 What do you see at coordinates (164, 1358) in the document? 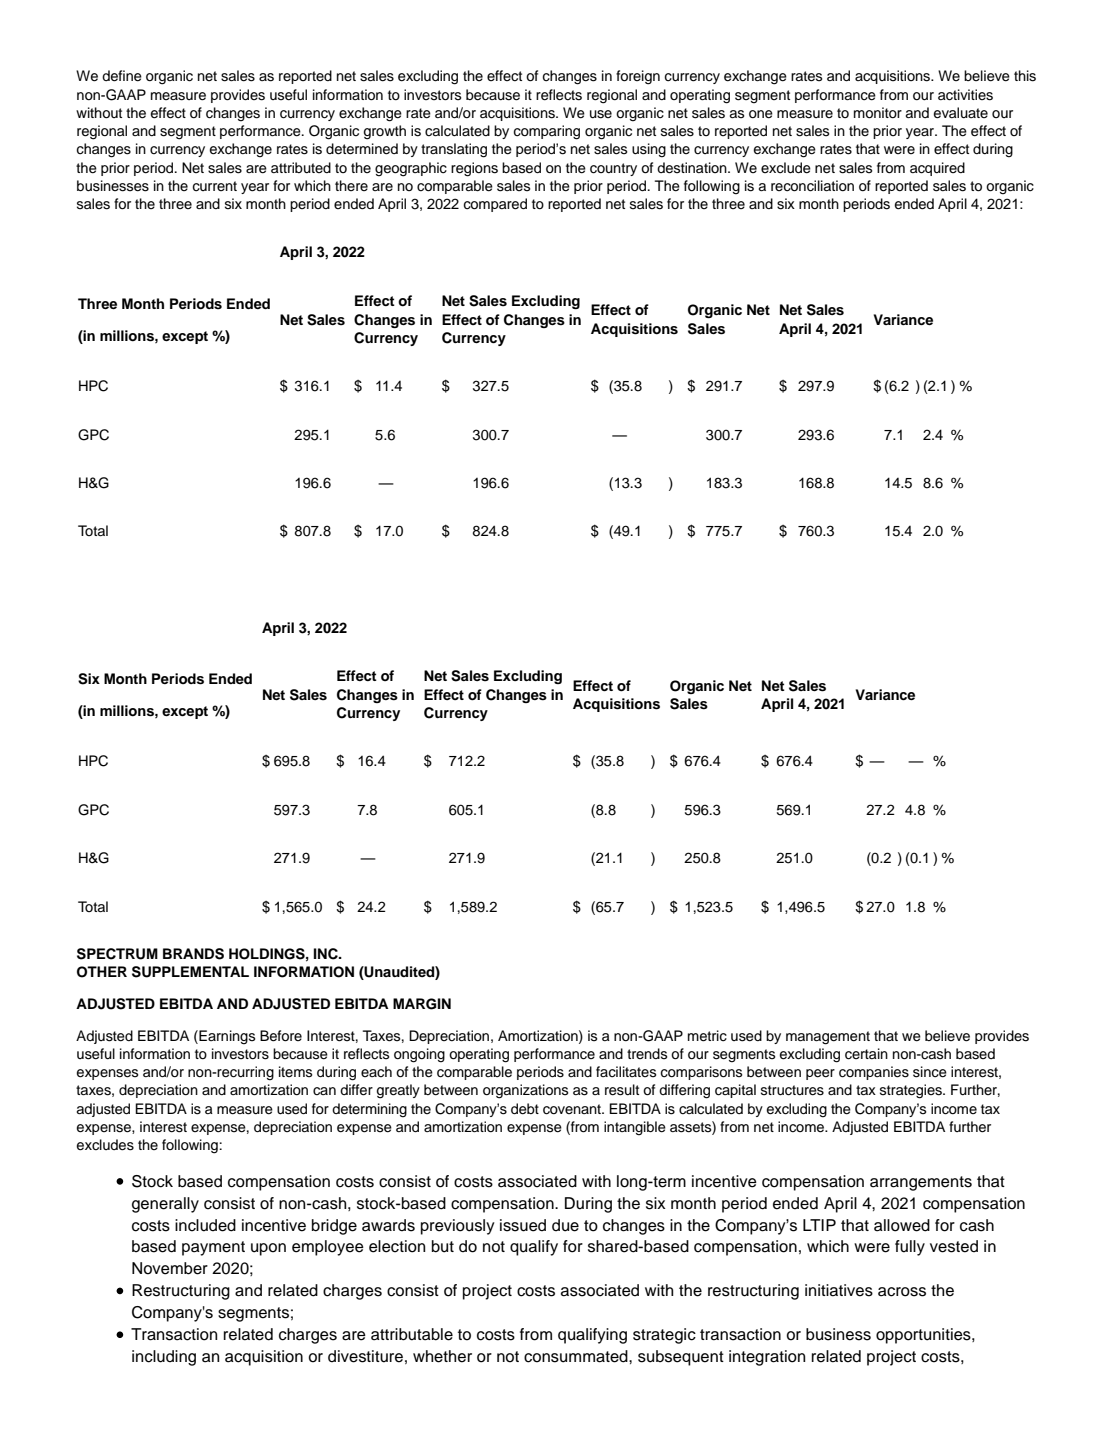
I see `including` at bounding box center [164, 1358].
